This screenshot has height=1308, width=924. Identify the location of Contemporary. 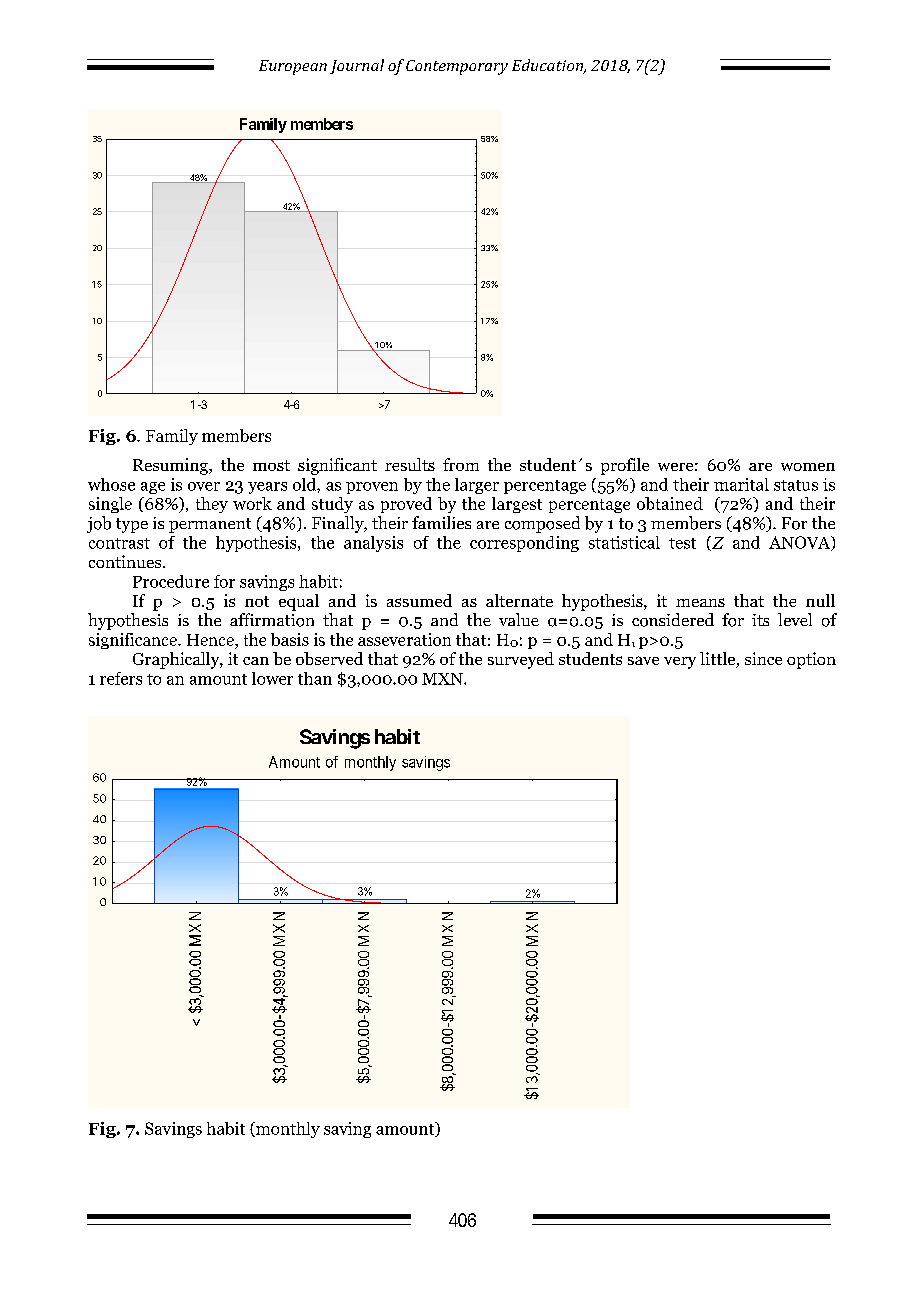
(457, 67).
